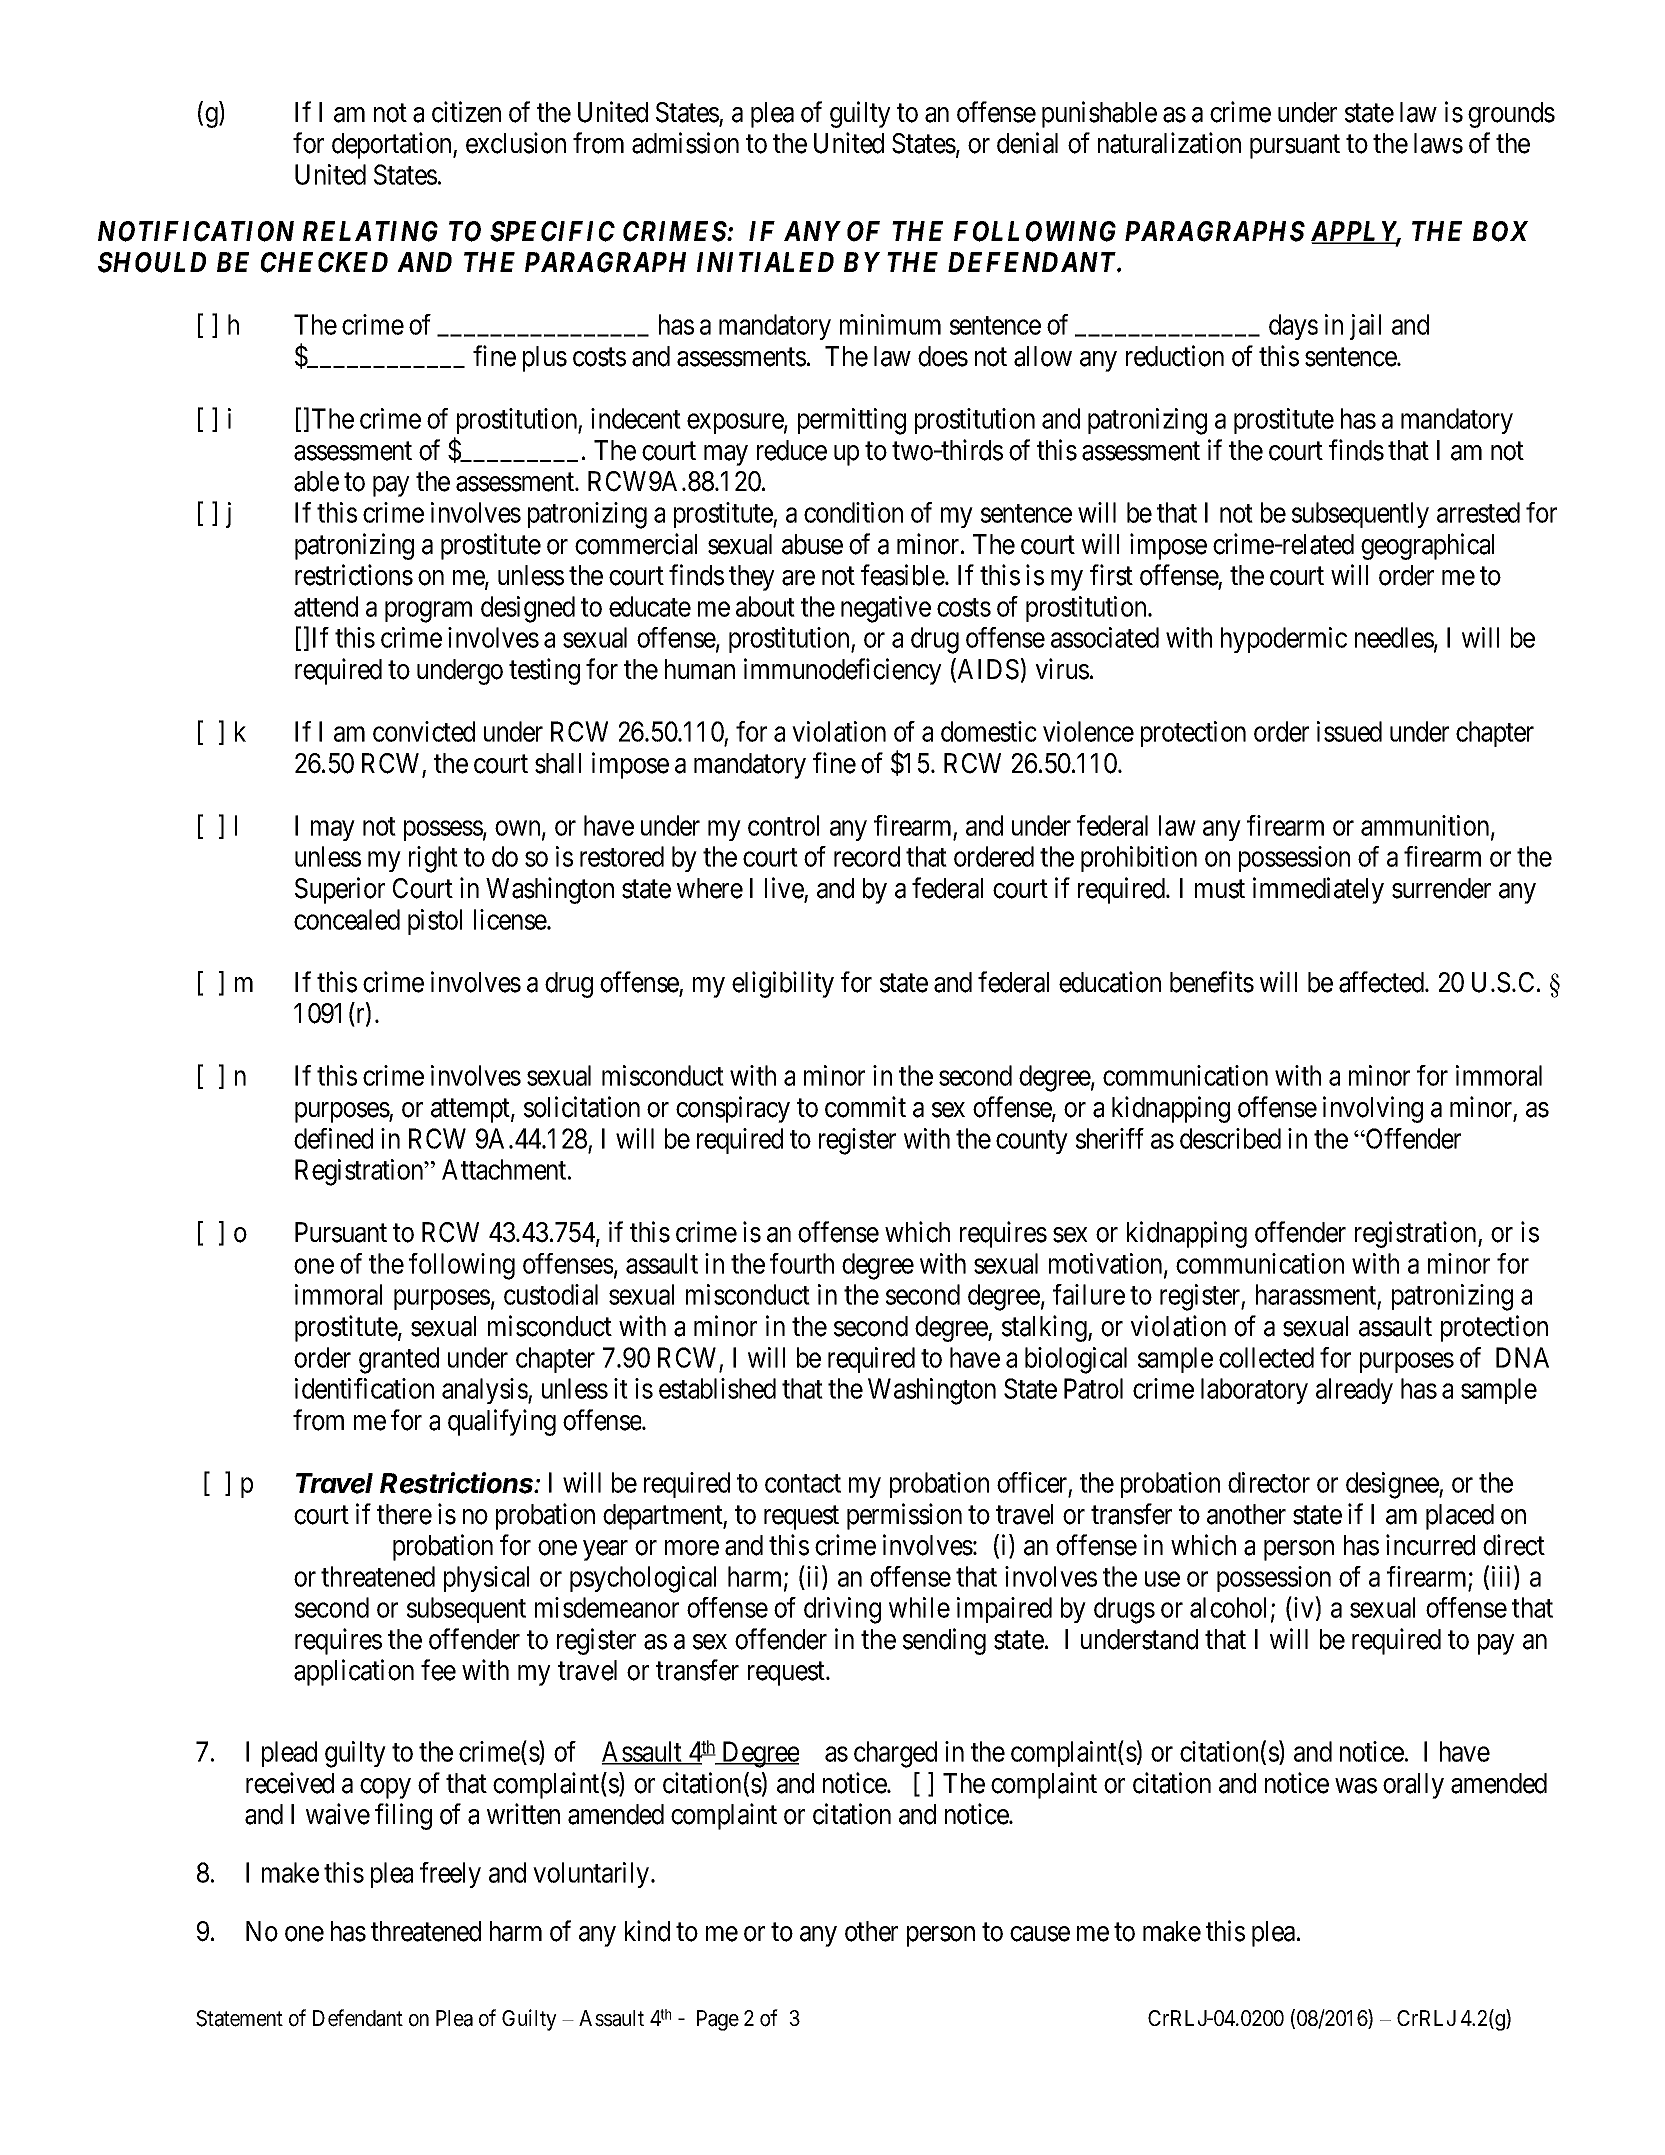  Describe the element at coordinates (812, 544) in the screenshot. I see `abuse` at that location.
